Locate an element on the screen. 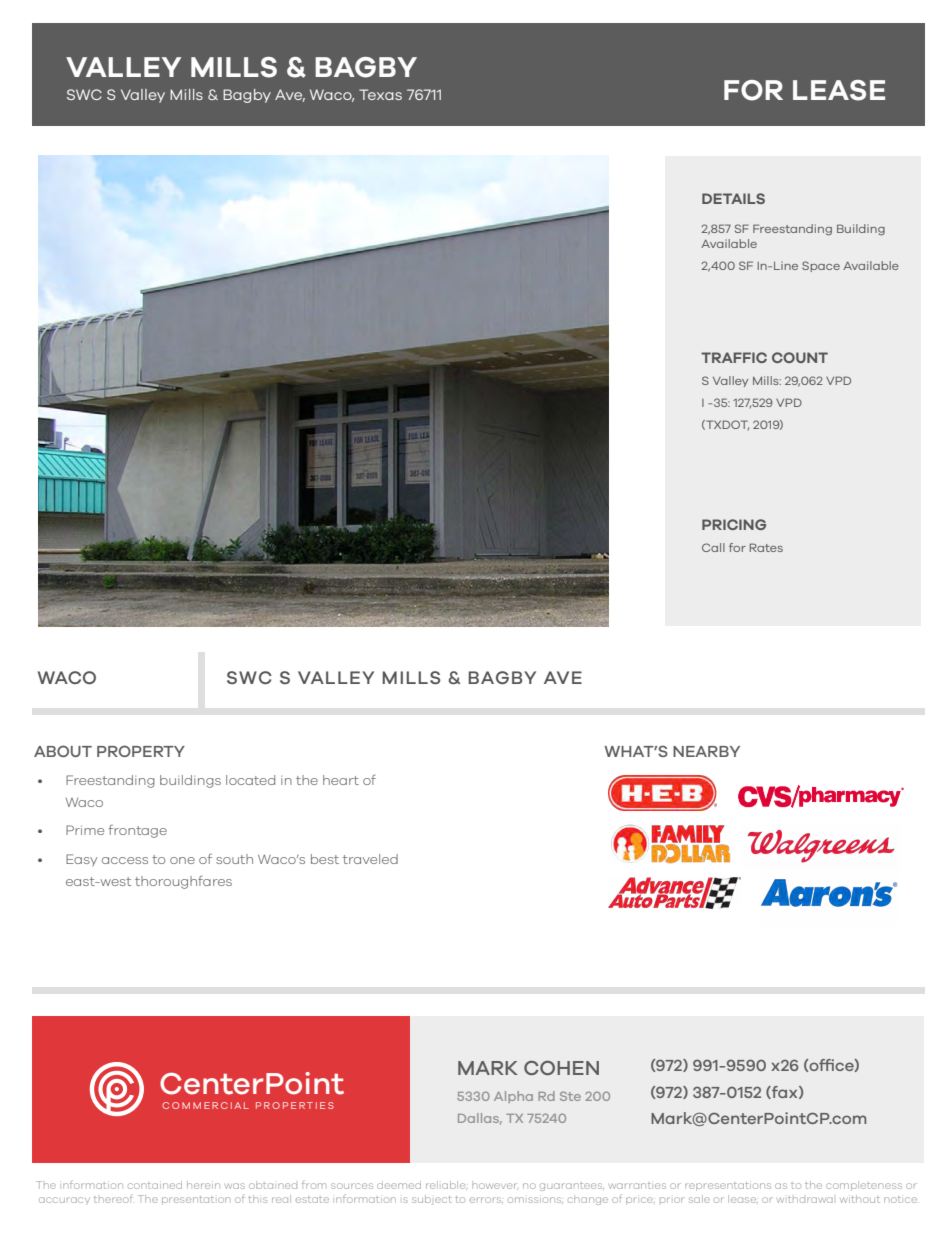 Image resolution: width=952 pixels, height=1233 pixels. TRAFFIC is located at coordinates (734, 357).
